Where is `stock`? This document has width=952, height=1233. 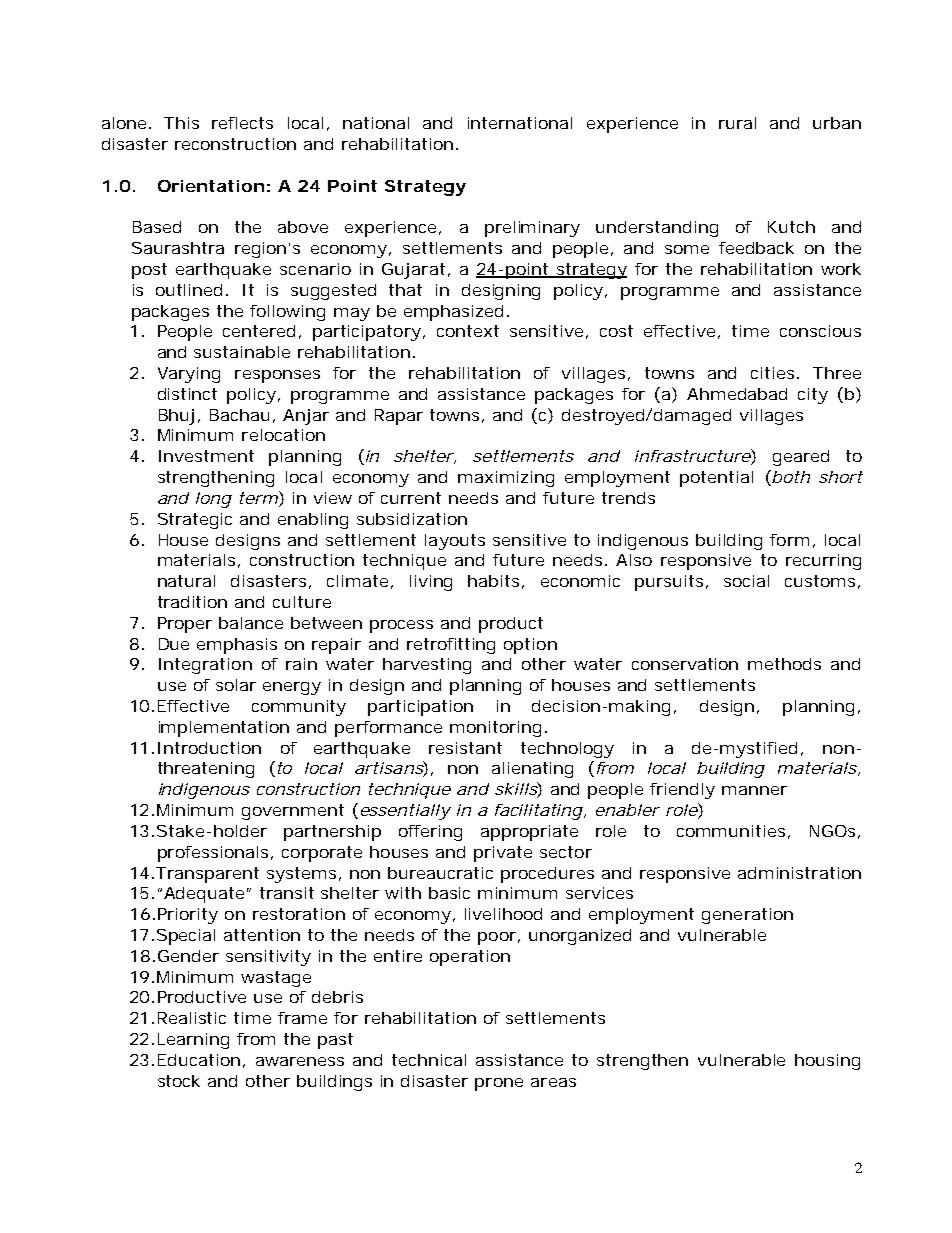 stock is located at coordinates (179, 1081).
